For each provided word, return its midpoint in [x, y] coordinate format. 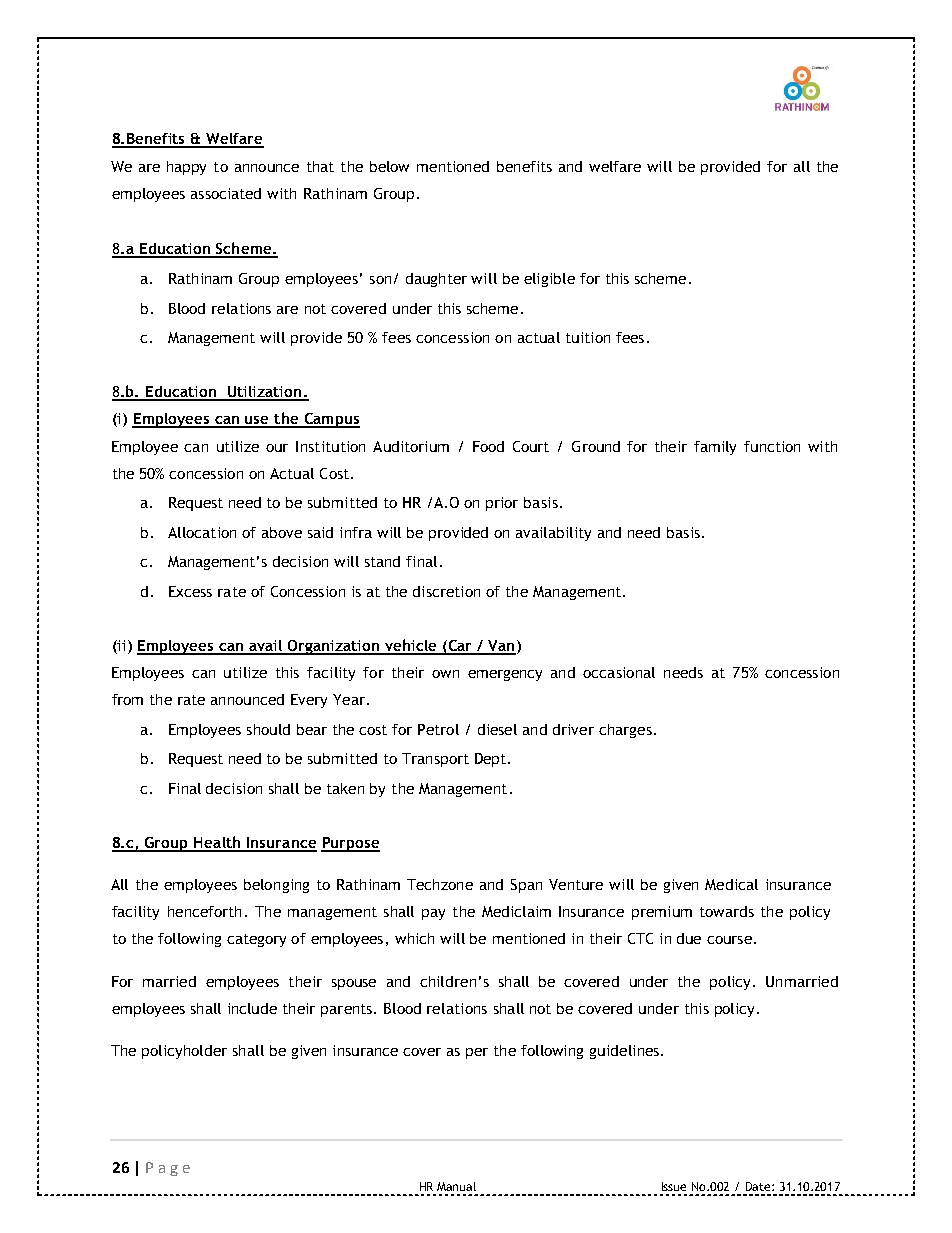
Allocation [202, 532]
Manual [456, 1186]
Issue [674, 1186]
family [715, 448]
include [252, 1008]
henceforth [204, 911]
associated [226, 193]
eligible [549, 280]
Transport [435, 760]
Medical [731, 884]
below [389, 166]
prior [502, 504]
